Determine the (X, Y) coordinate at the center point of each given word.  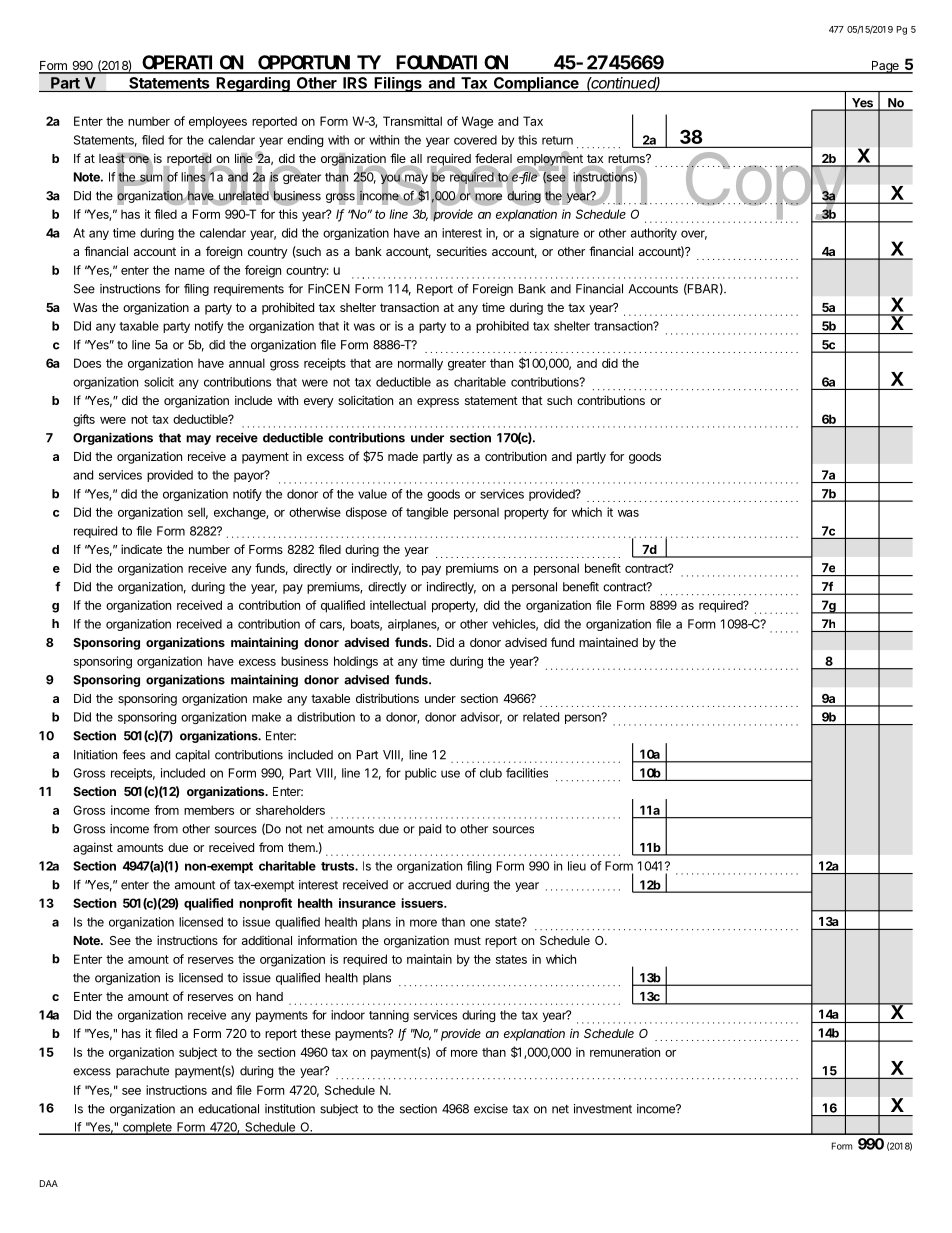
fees (133, 755)
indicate (141, 549)
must (467, 940)
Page (885, 67)
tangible (427, 513)
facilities (527, 773)
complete (147, 1128)
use (450, 774)
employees (218, 122)
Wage (477, 122)
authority (654, 234)
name (190, 271)
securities (462, 251)
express (438, 403)
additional (267, 940)
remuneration (625, 1052)
